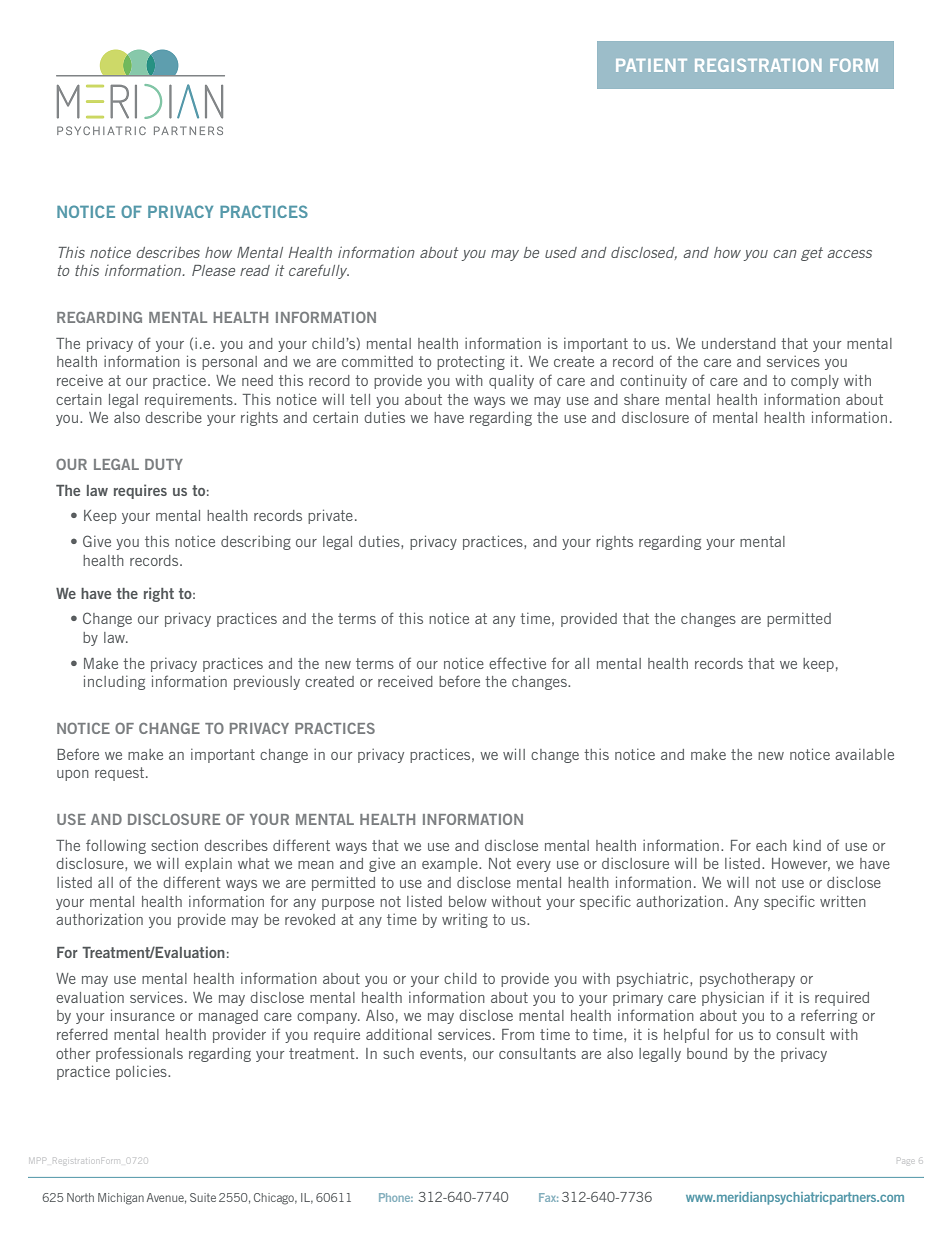  Describe the element at coordinates (651, 65) in the screenshot. I see `PATIENT` at that location.
